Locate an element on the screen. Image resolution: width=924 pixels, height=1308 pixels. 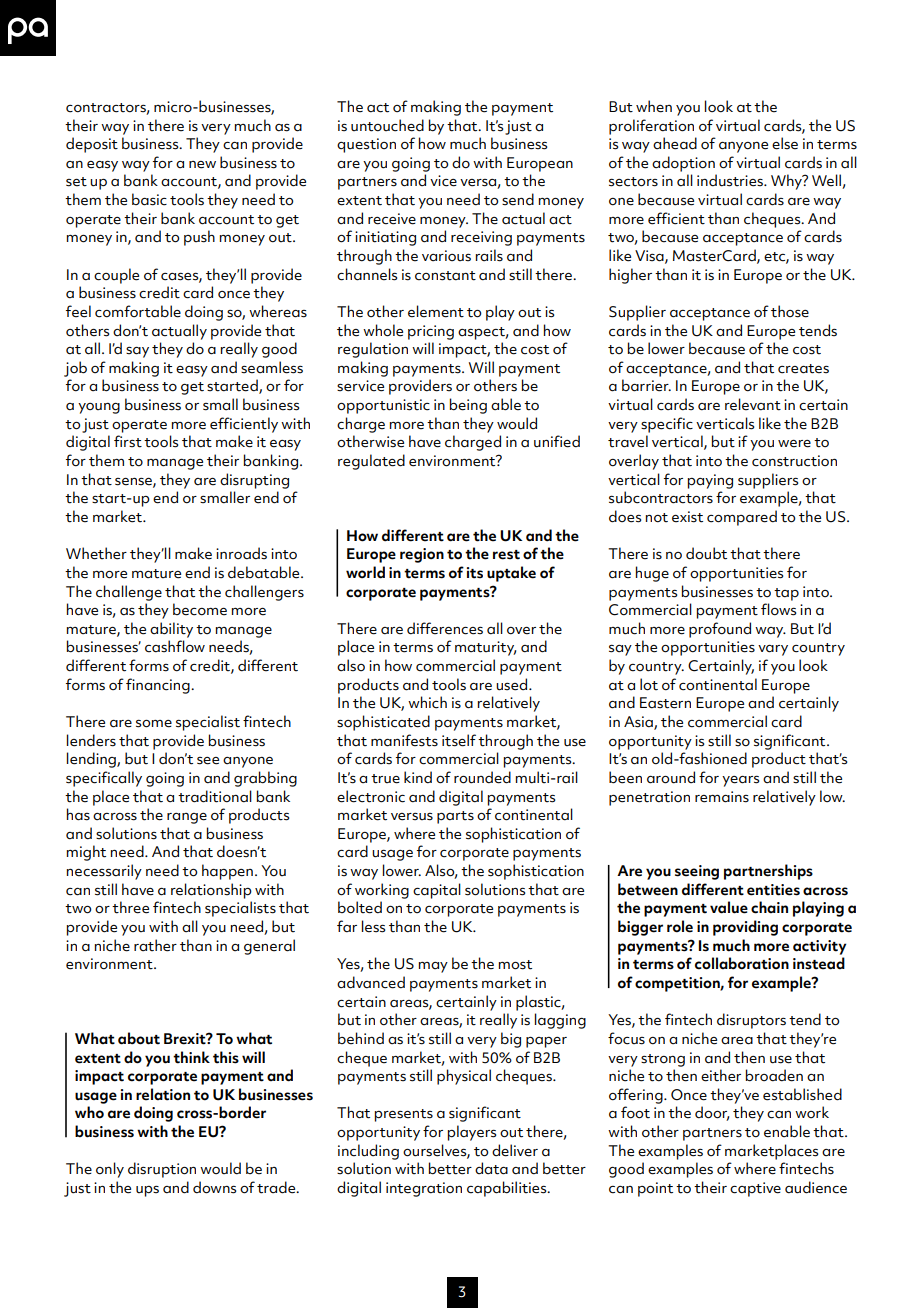
first is located at coordinates (128, 441).
